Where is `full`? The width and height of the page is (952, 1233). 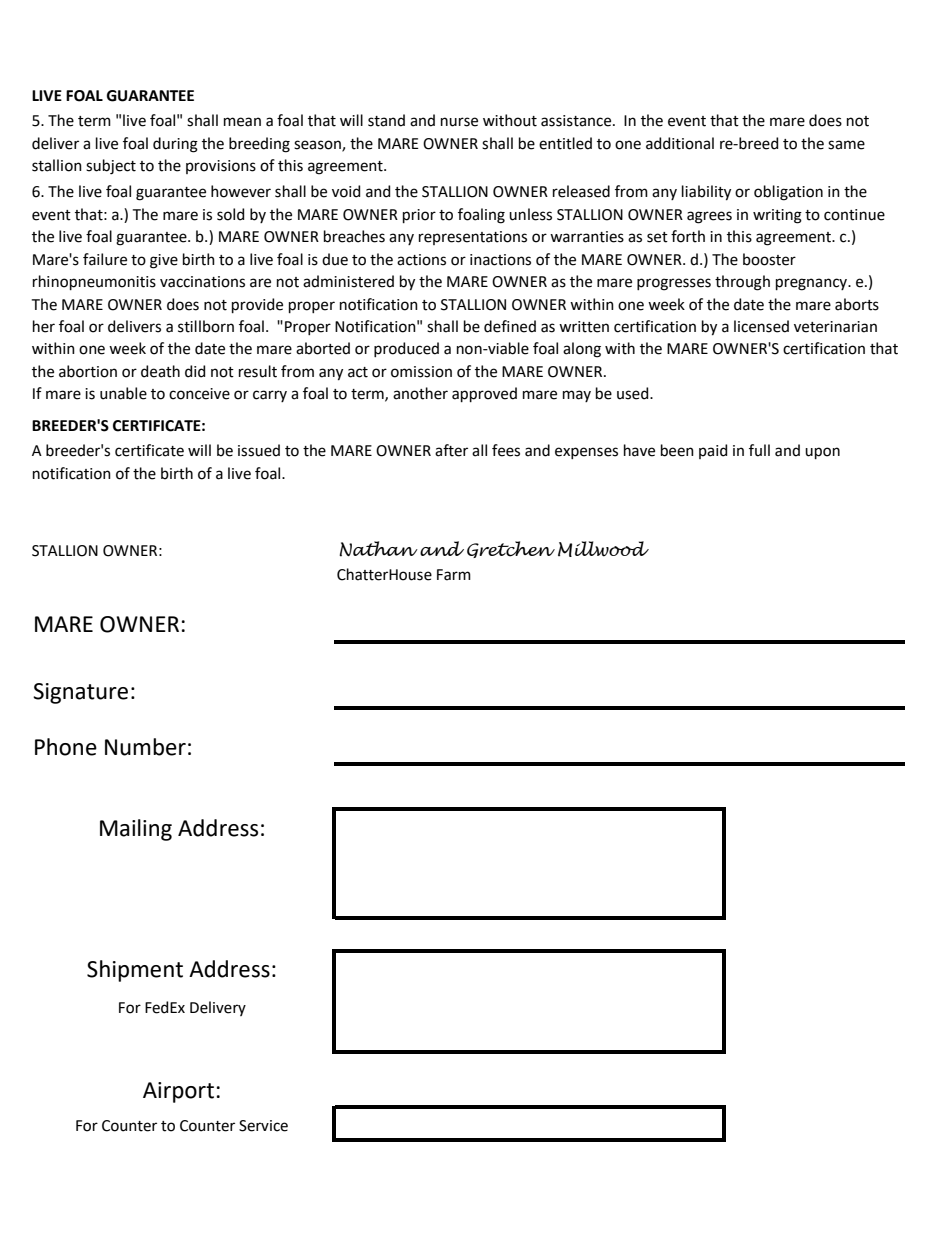 full is located at coordinates (759, 450).
